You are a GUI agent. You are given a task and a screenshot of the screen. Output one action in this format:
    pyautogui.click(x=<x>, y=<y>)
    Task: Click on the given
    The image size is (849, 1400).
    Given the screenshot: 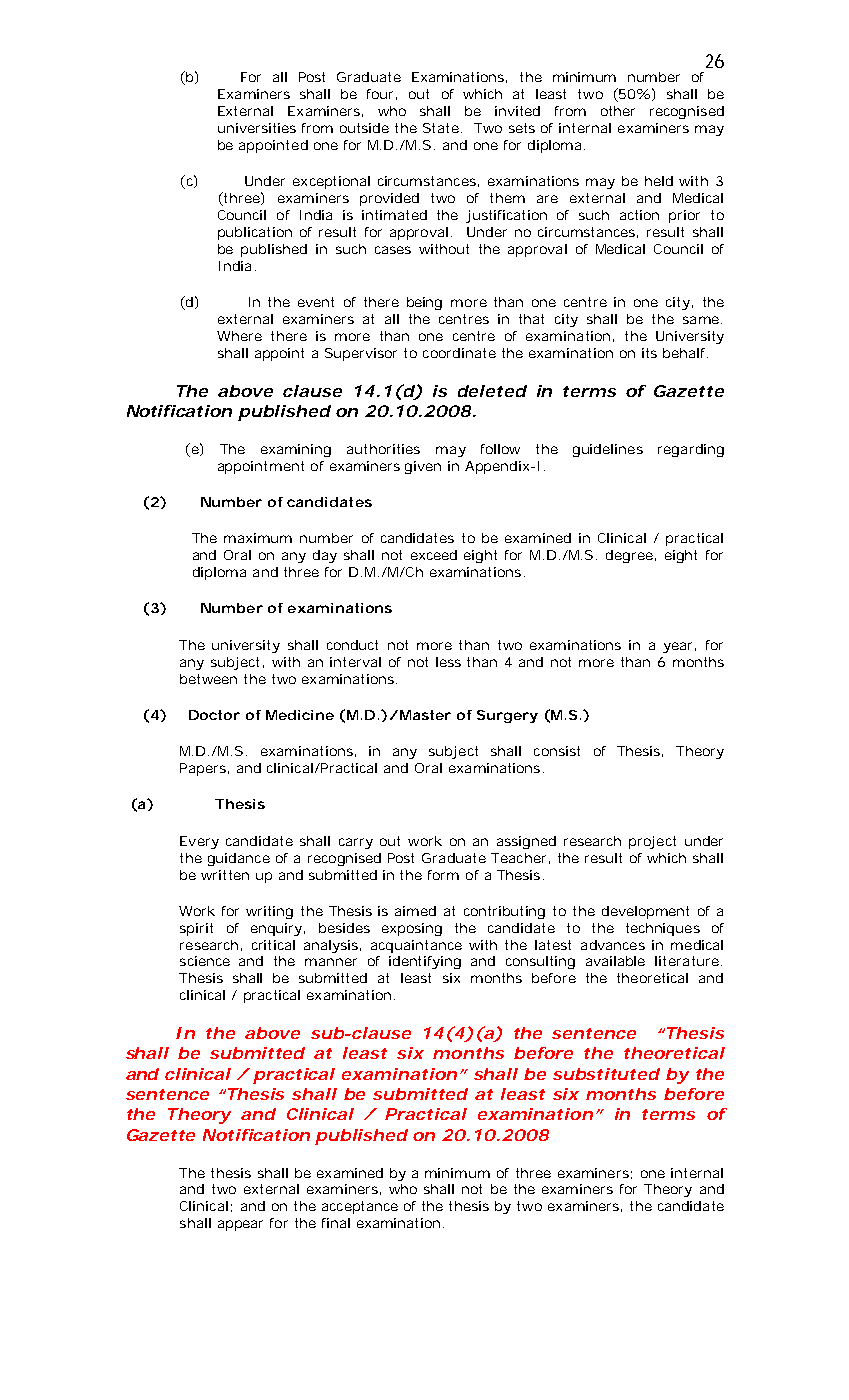 What is the action you would take?
    pyautogui.click(x=423, y=467)
